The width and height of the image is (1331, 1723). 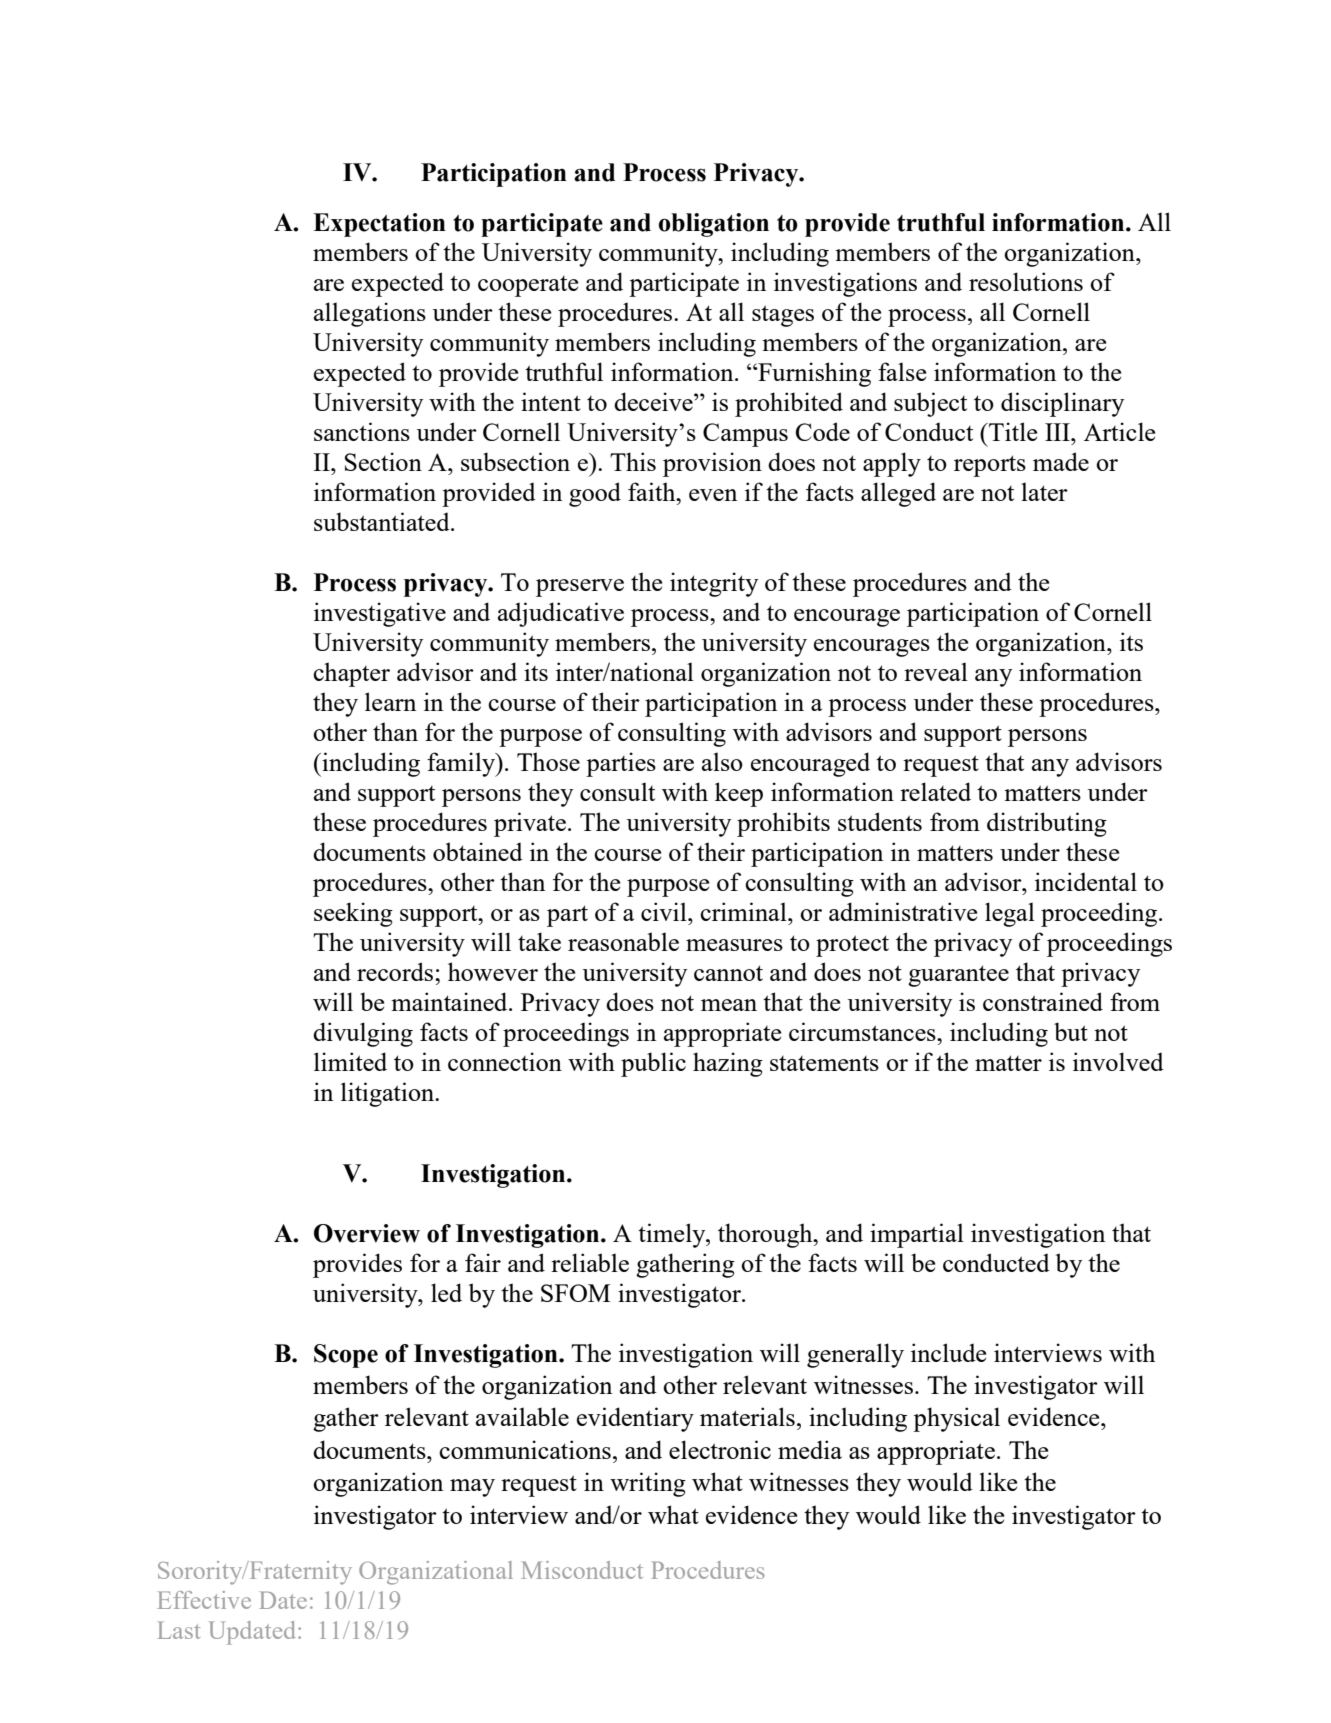 What do you see at coordinates (389, 1094) in the image?
I see `litigation` at bounding box center [389, 1094].
